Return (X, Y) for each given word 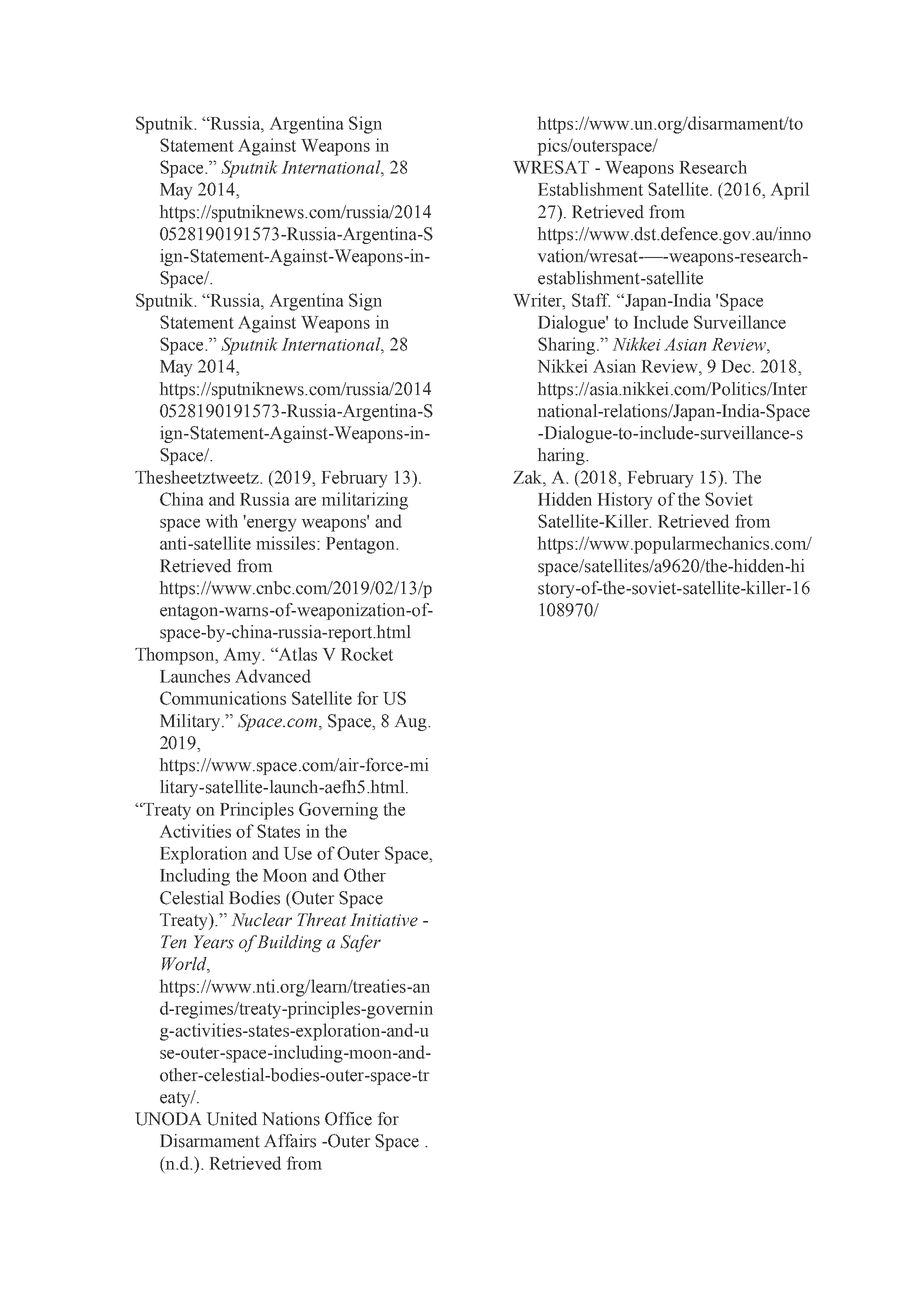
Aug (412, 722)
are (305, 501)
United (232, 1119)
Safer (360, 943)
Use (298, 853)
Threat (322, 920)
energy (271, 524)
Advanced (273, 676)
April (790, 191)
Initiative (384, 920)
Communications (223, 698)
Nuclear (262, 920)
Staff (591, 300)
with (222, 521)
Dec (737, 366)
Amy (243, 656)
